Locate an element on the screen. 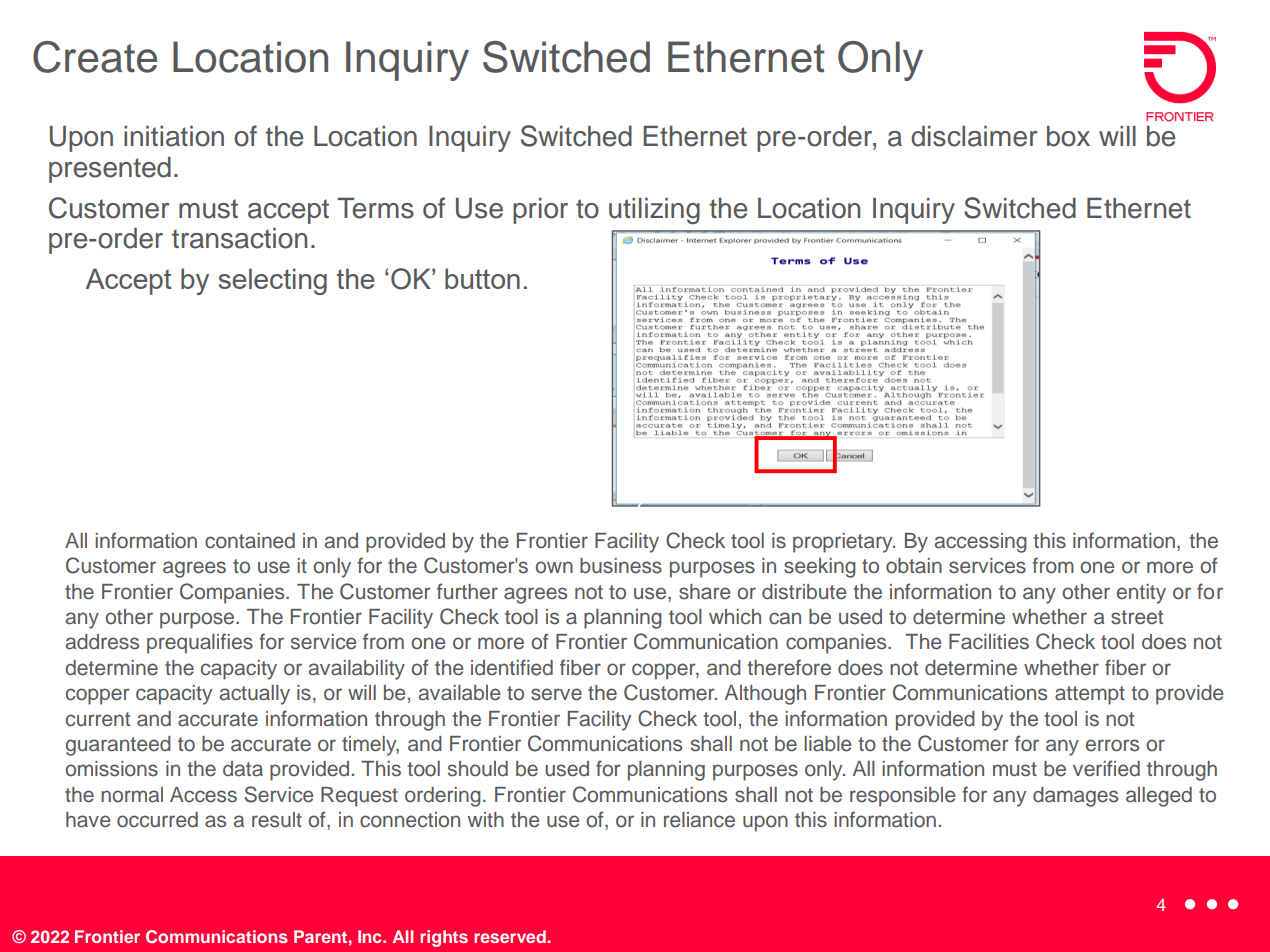  initiation is located at coordinates (174, 136).
